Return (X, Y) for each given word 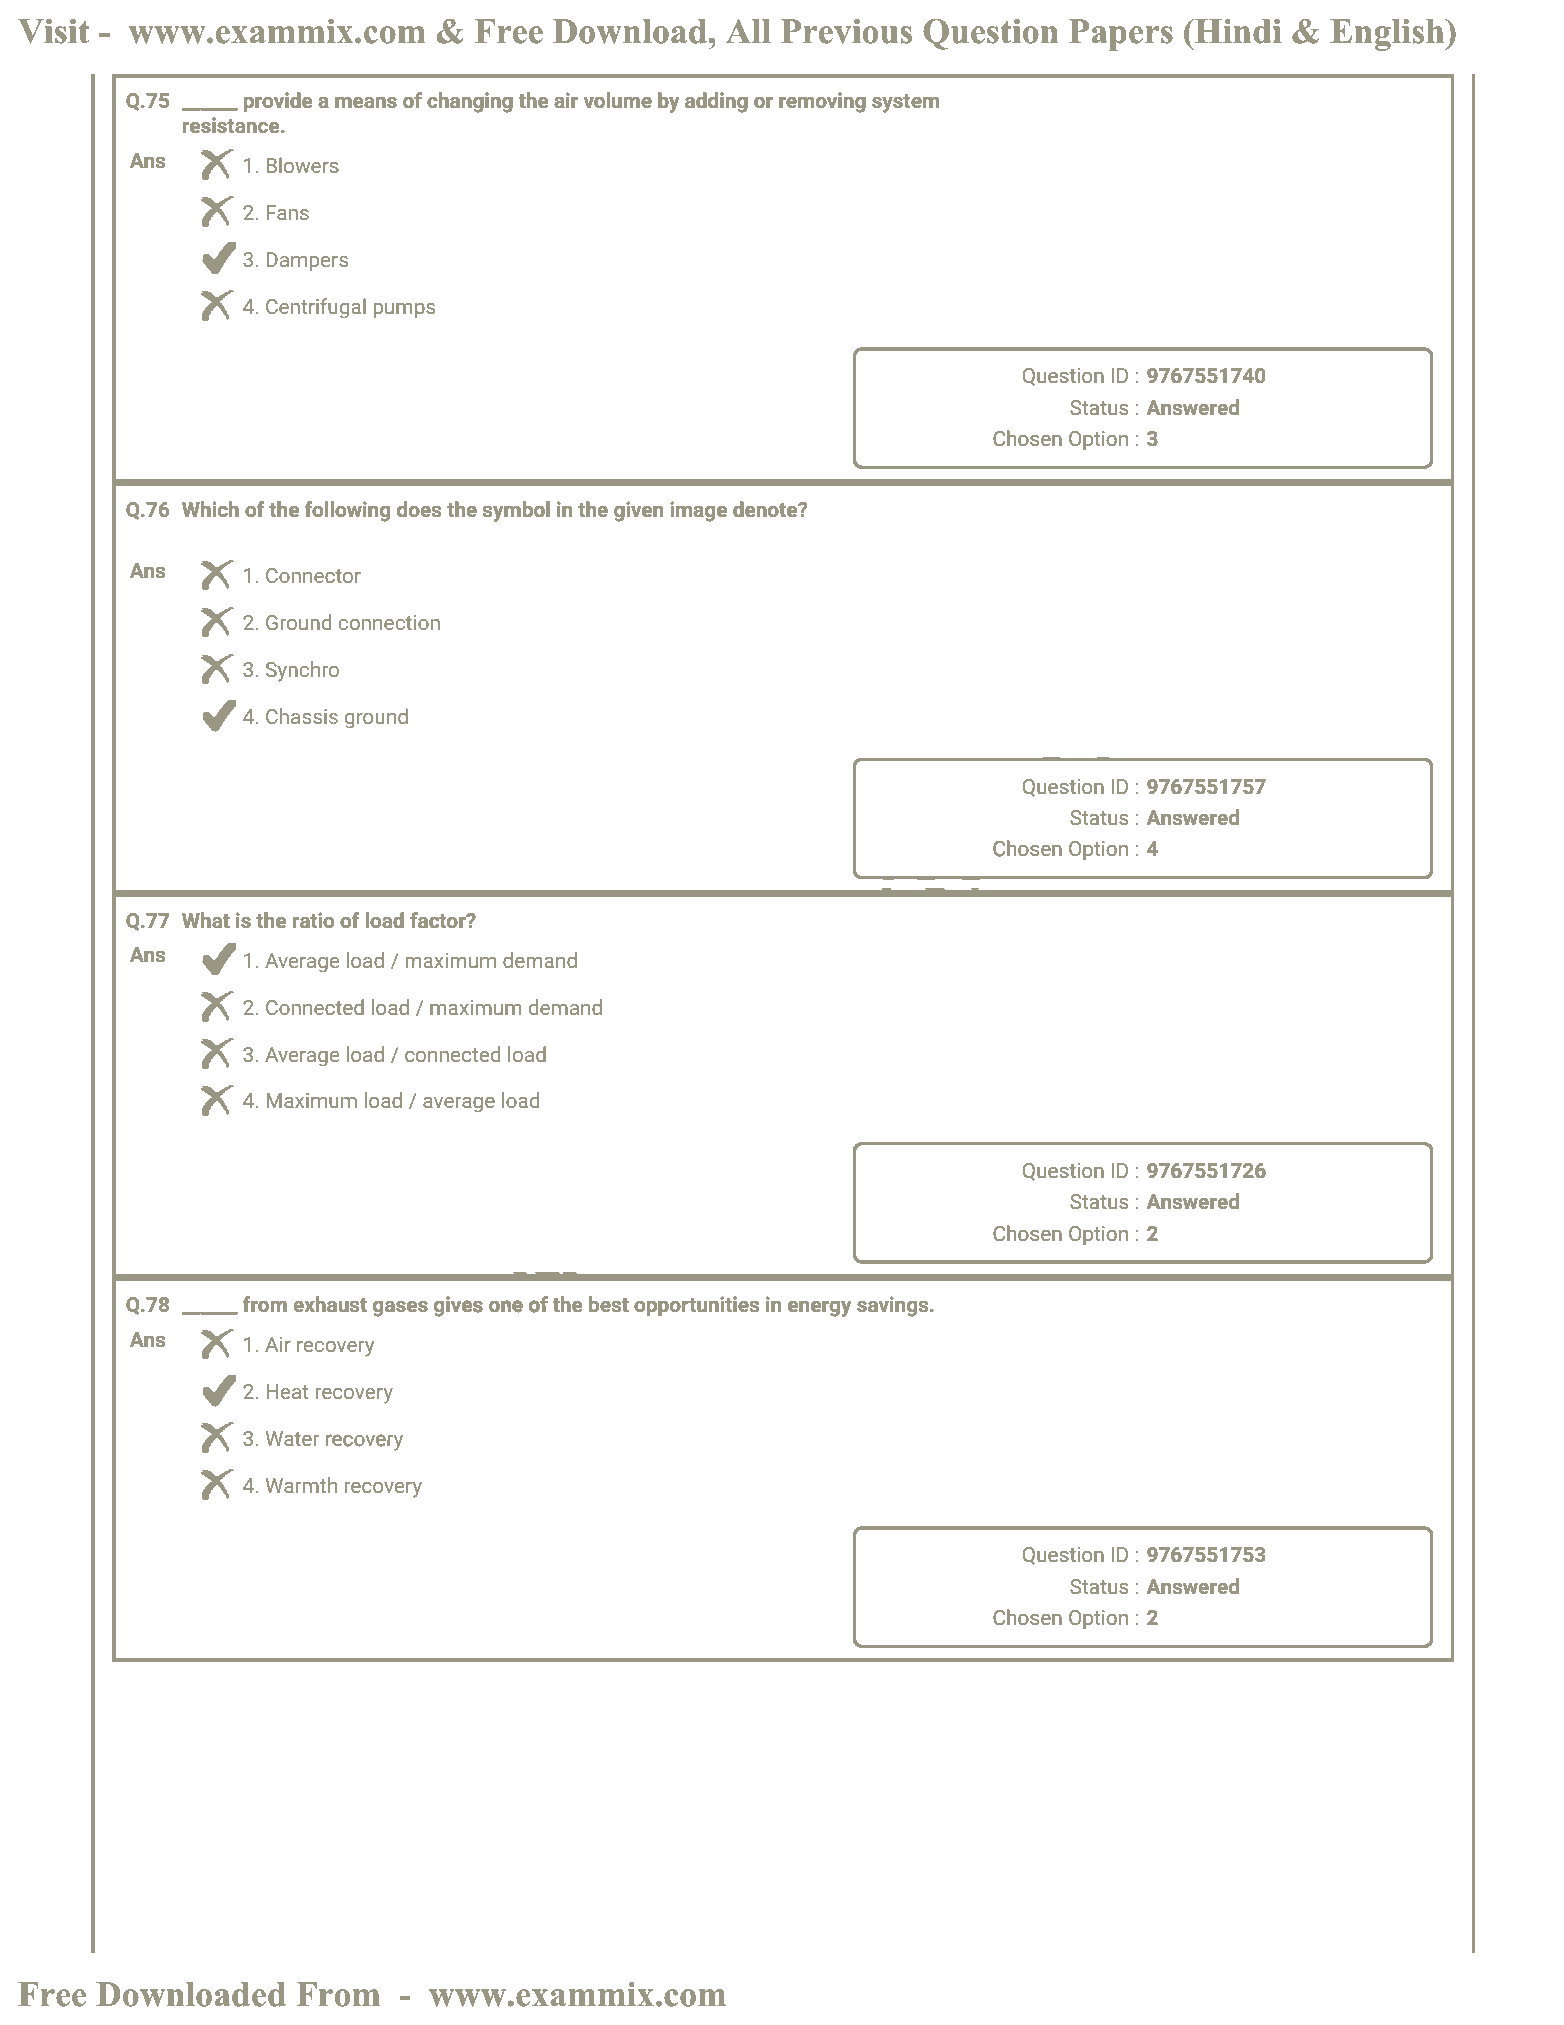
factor (439, 920)
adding (716, 102)
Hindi (1237, 31)
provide (278, 102)
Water (292, 1438)
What (206, 920)
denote (766, 509)
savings (894, 1306)
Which (210, 509)
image (698, 511)
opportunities (696, 1306)
